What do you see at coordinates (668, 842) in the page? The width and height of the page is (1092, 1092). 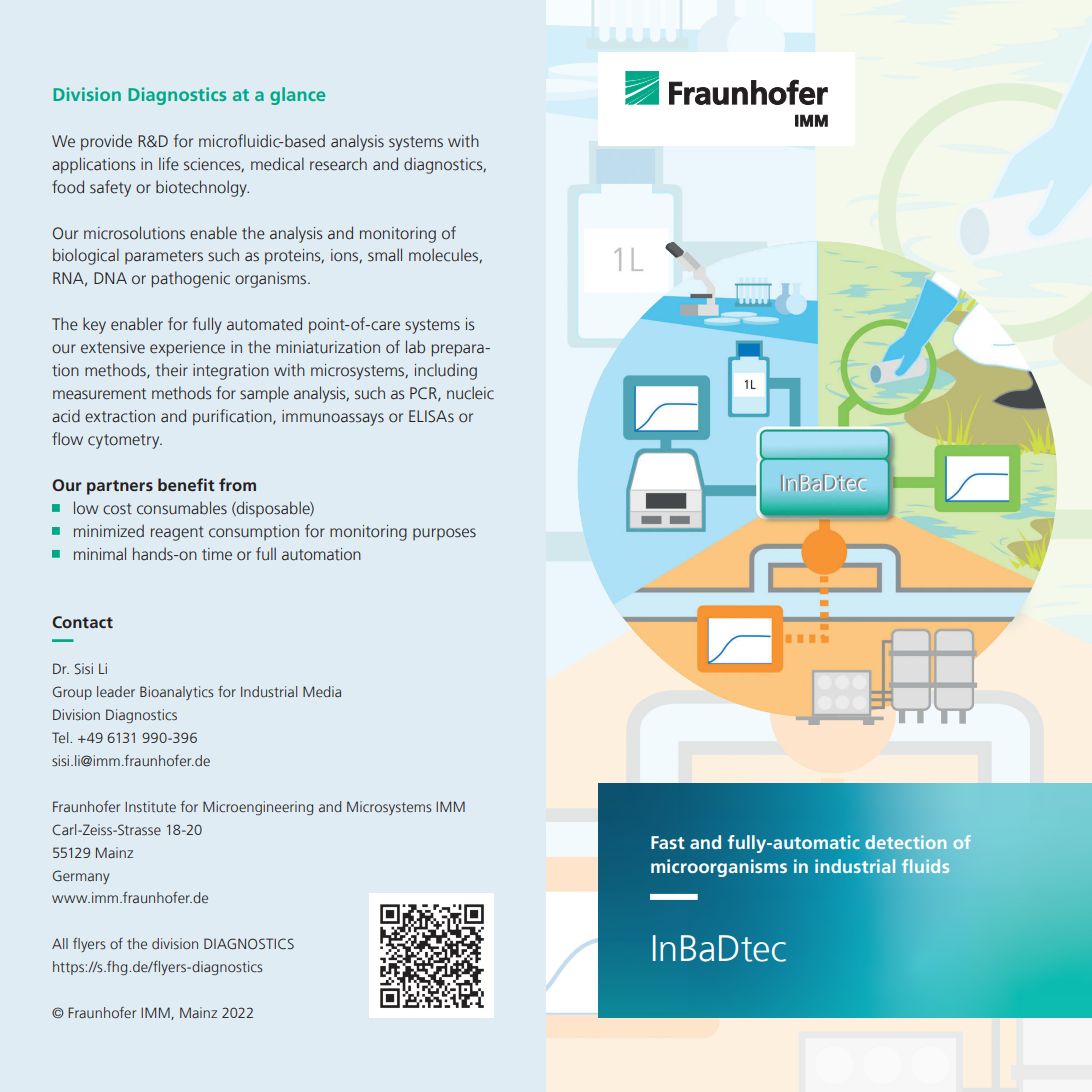 I see `Fast` at bounding box center [668, 842].
